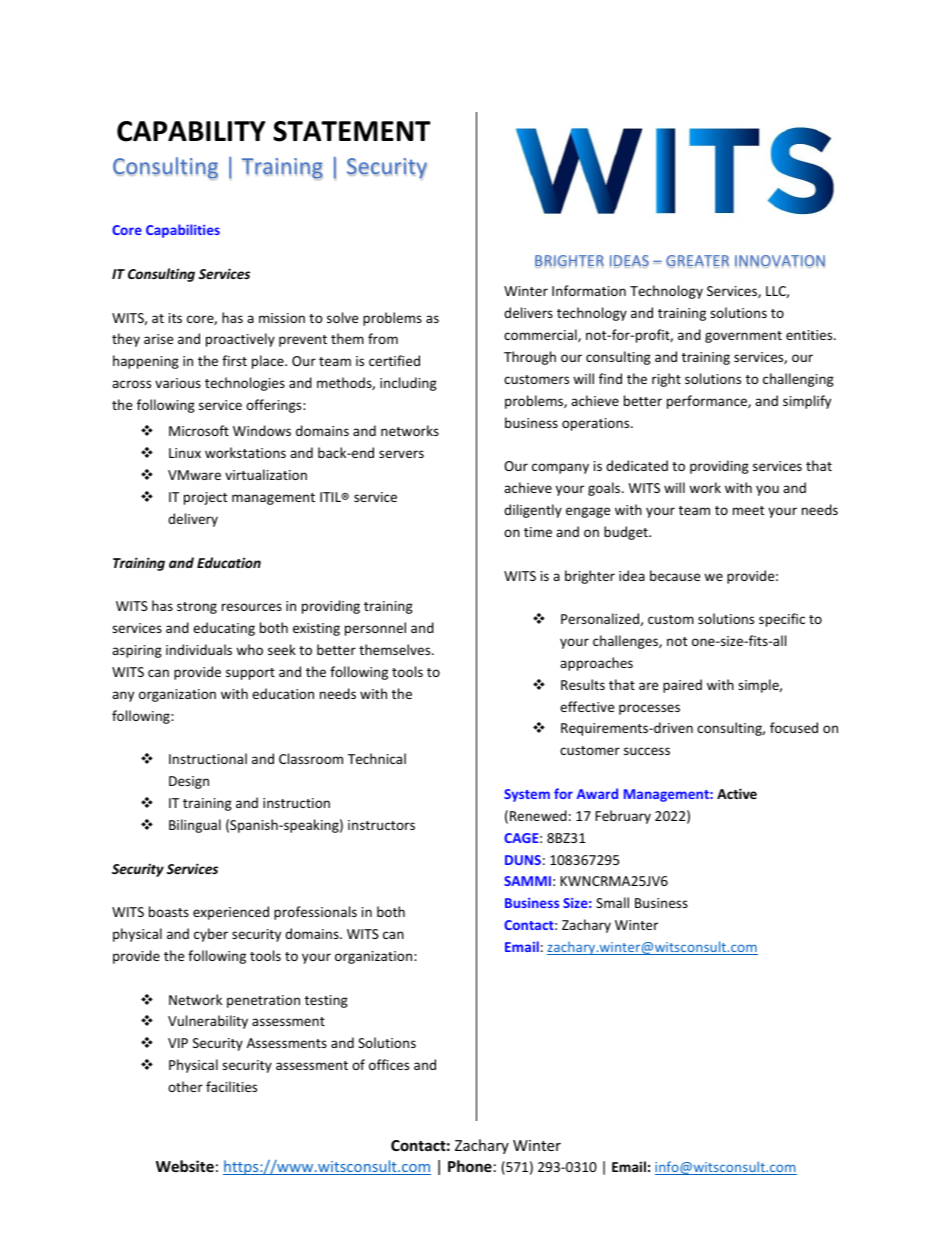 This screenshot has width=952, height=1233. I want to click on specific, so click(782, 620).
